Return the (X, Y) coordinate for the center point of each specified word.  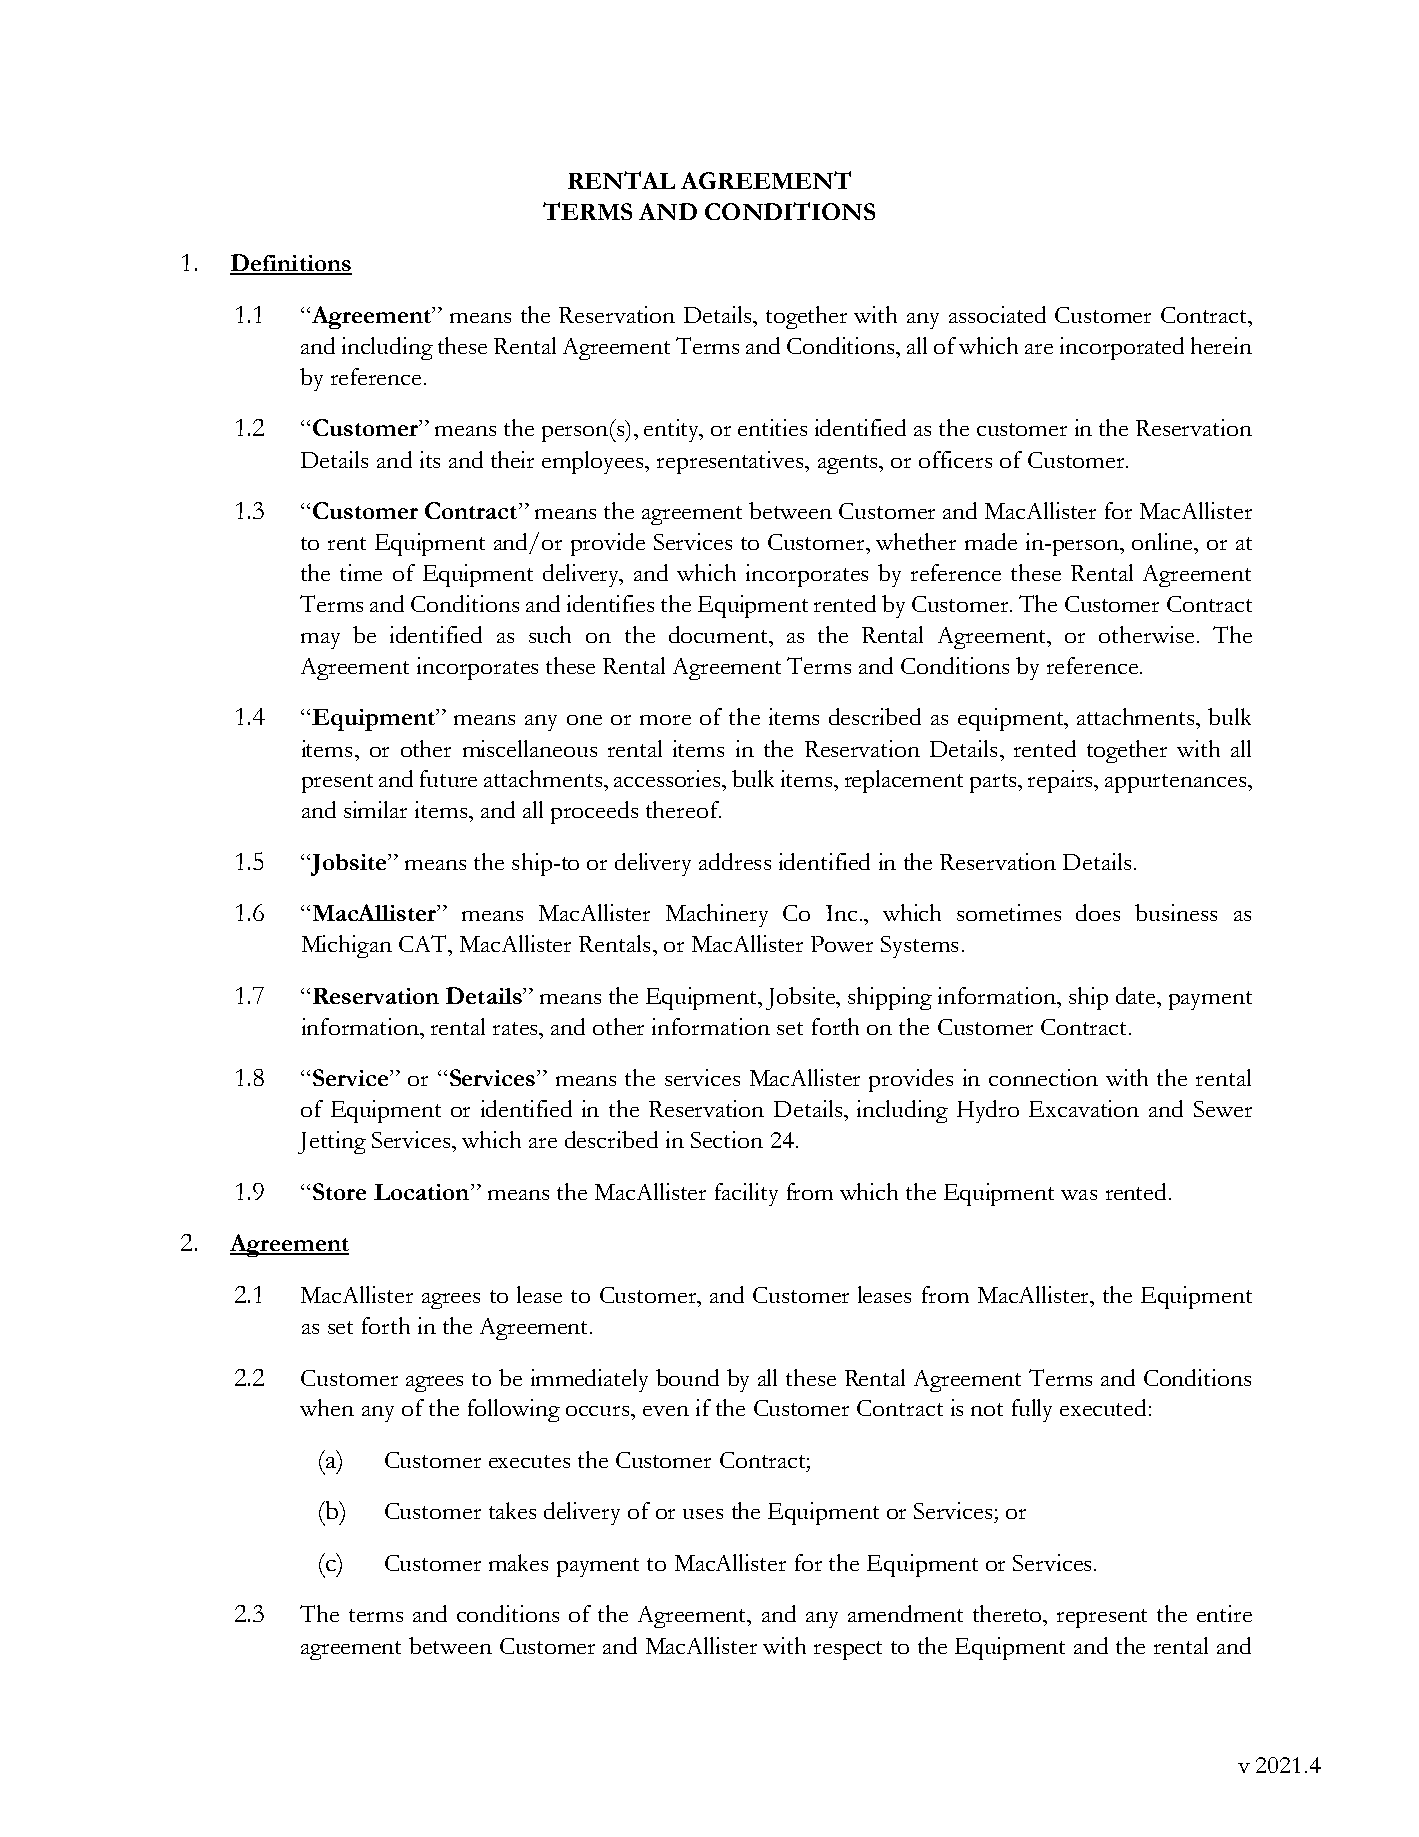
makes (518, 1562)
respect (848, 1650)
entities (772, 427)
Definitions (291, 264)
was (1079, 1195)
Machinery (717, 915)
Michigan (347, 946)
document (719, 634)
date (1137, 995)
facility (746, 1194)
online (1163, 541)
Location (423, 1192)
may (320, 641)
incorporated (1122, 348)
